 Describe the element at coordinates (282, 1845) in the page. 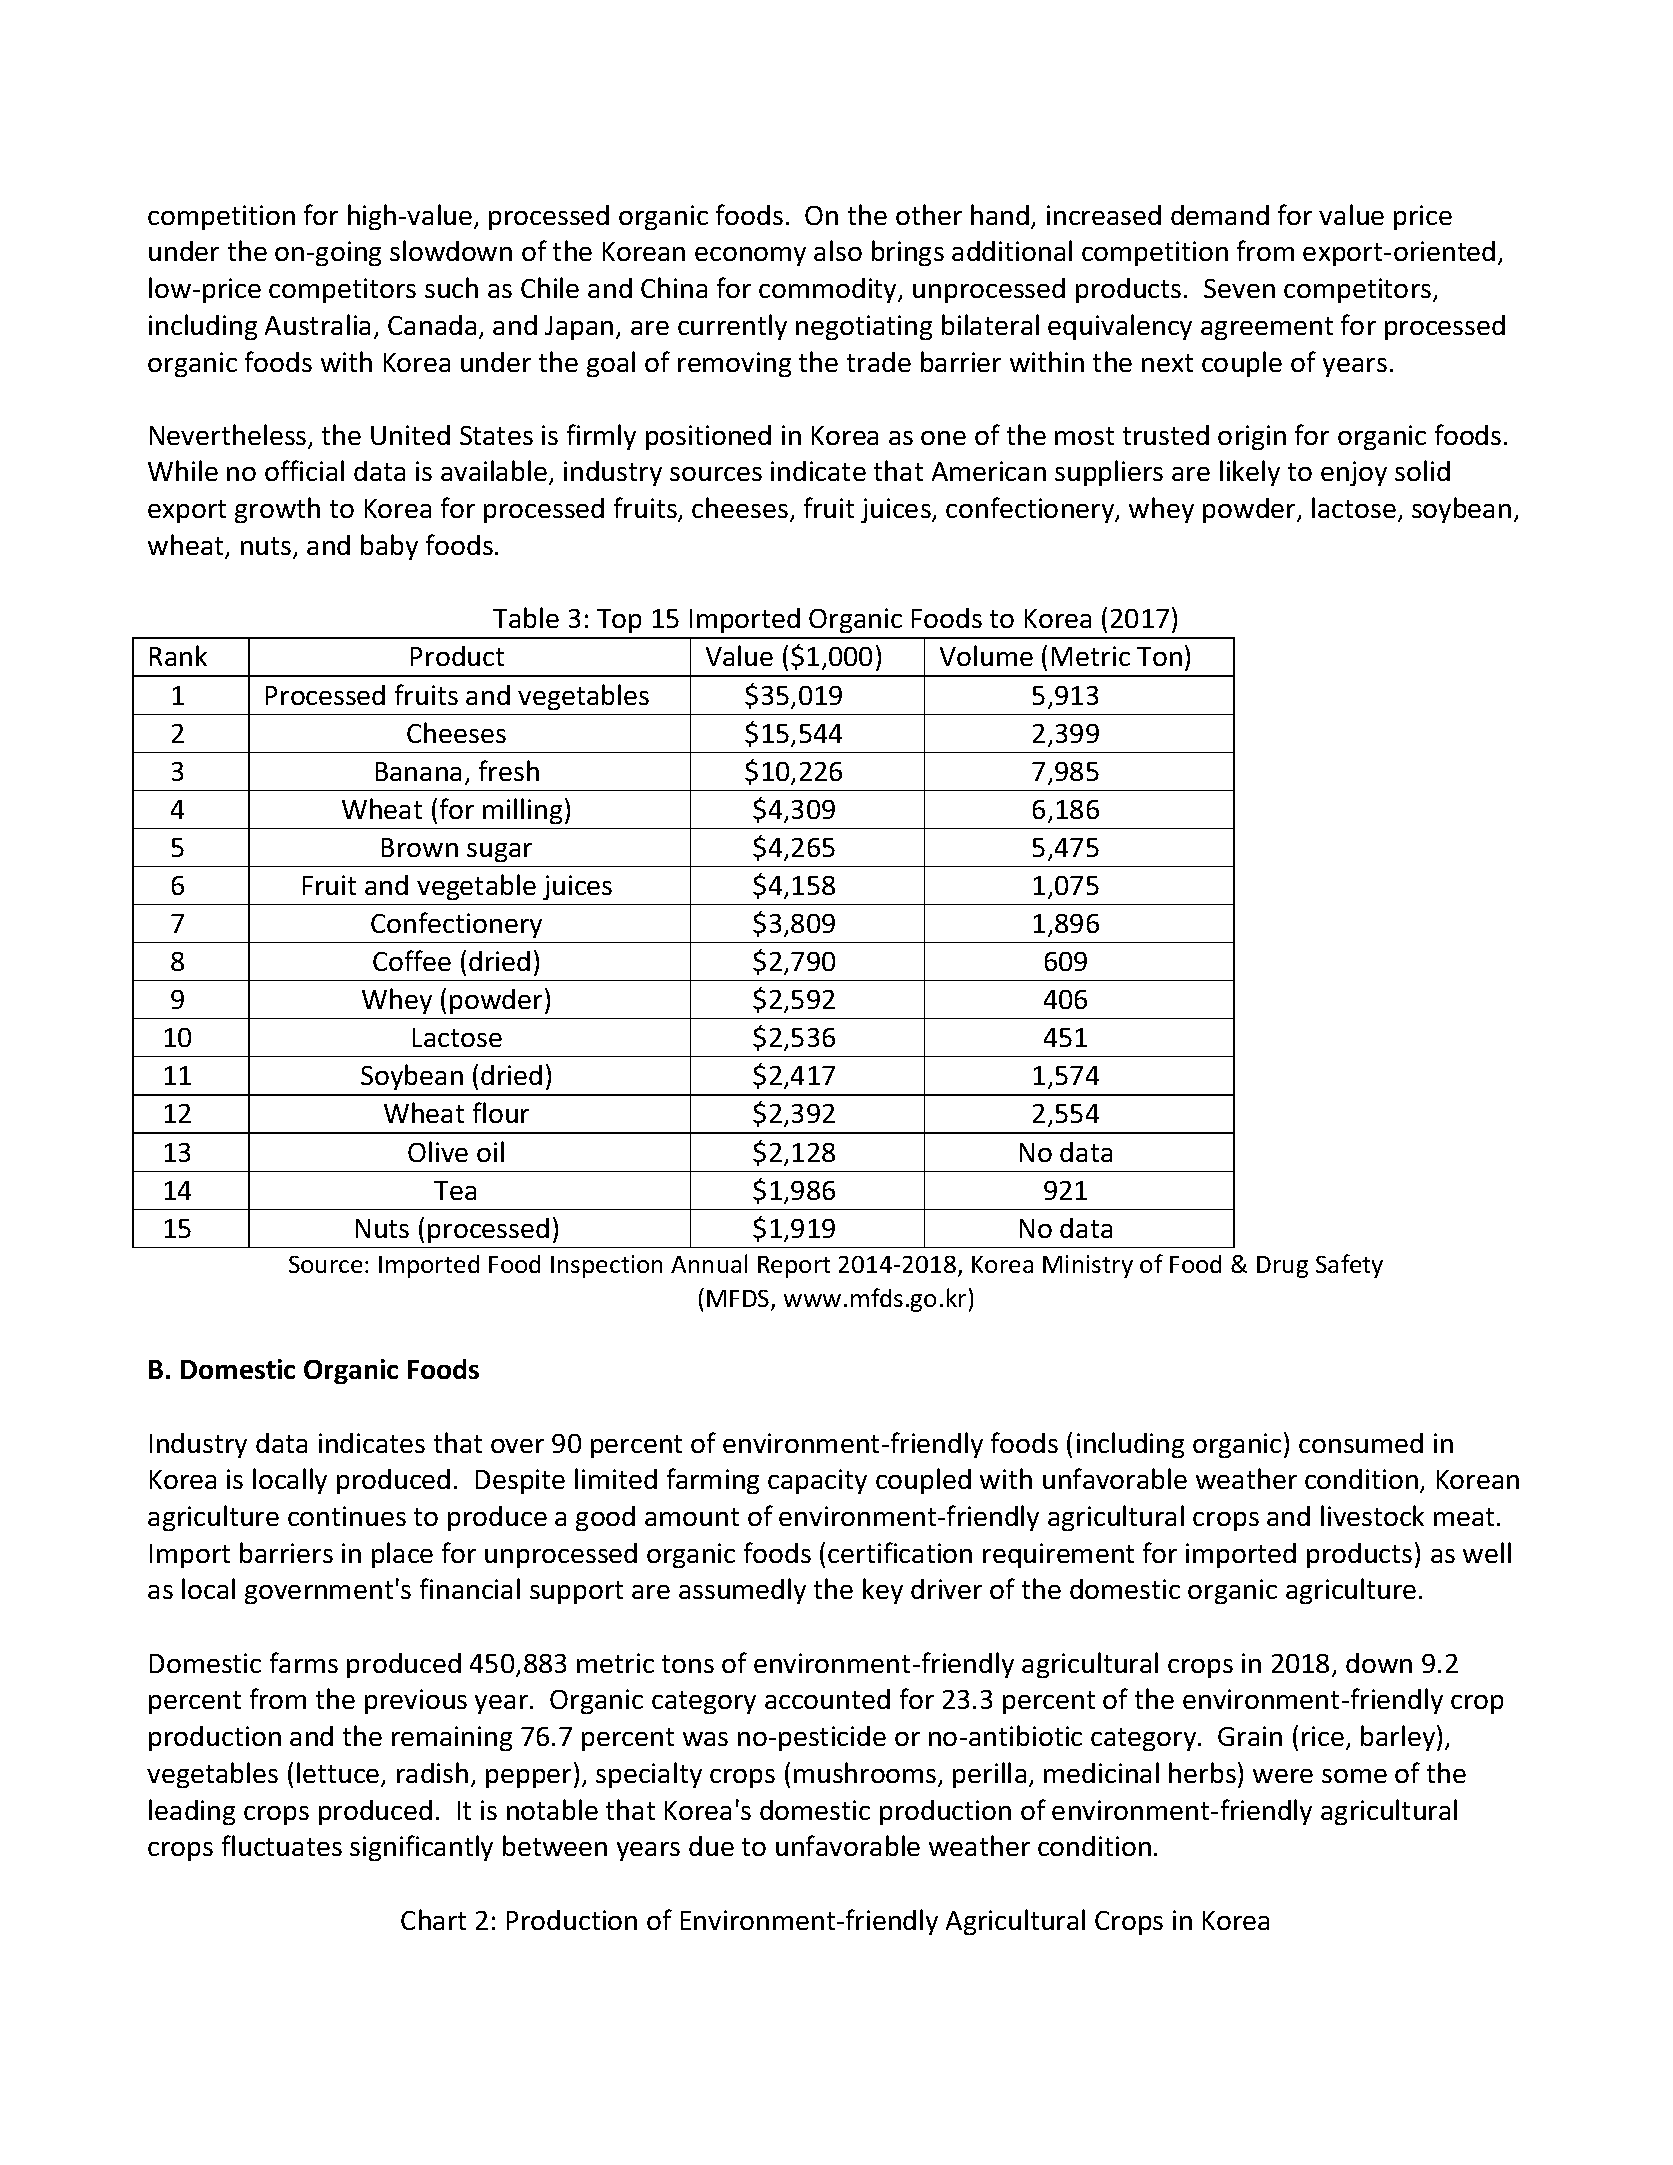

I see `fluctuates` at that location.
